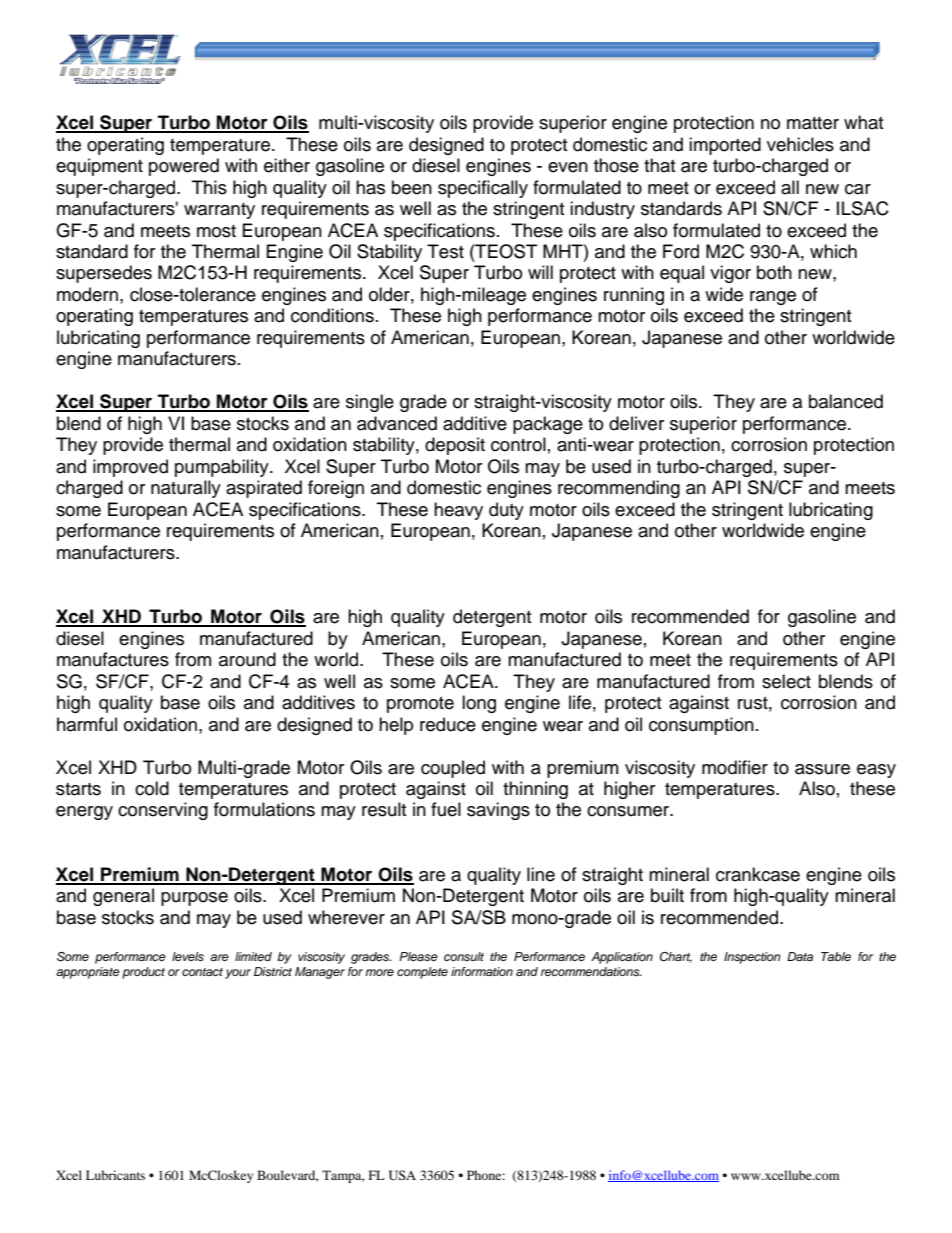 This screenshot has height=1233, width=952. Describe the element at coordinates (184, 167) in the screenshot. I see `powered` at that location.
